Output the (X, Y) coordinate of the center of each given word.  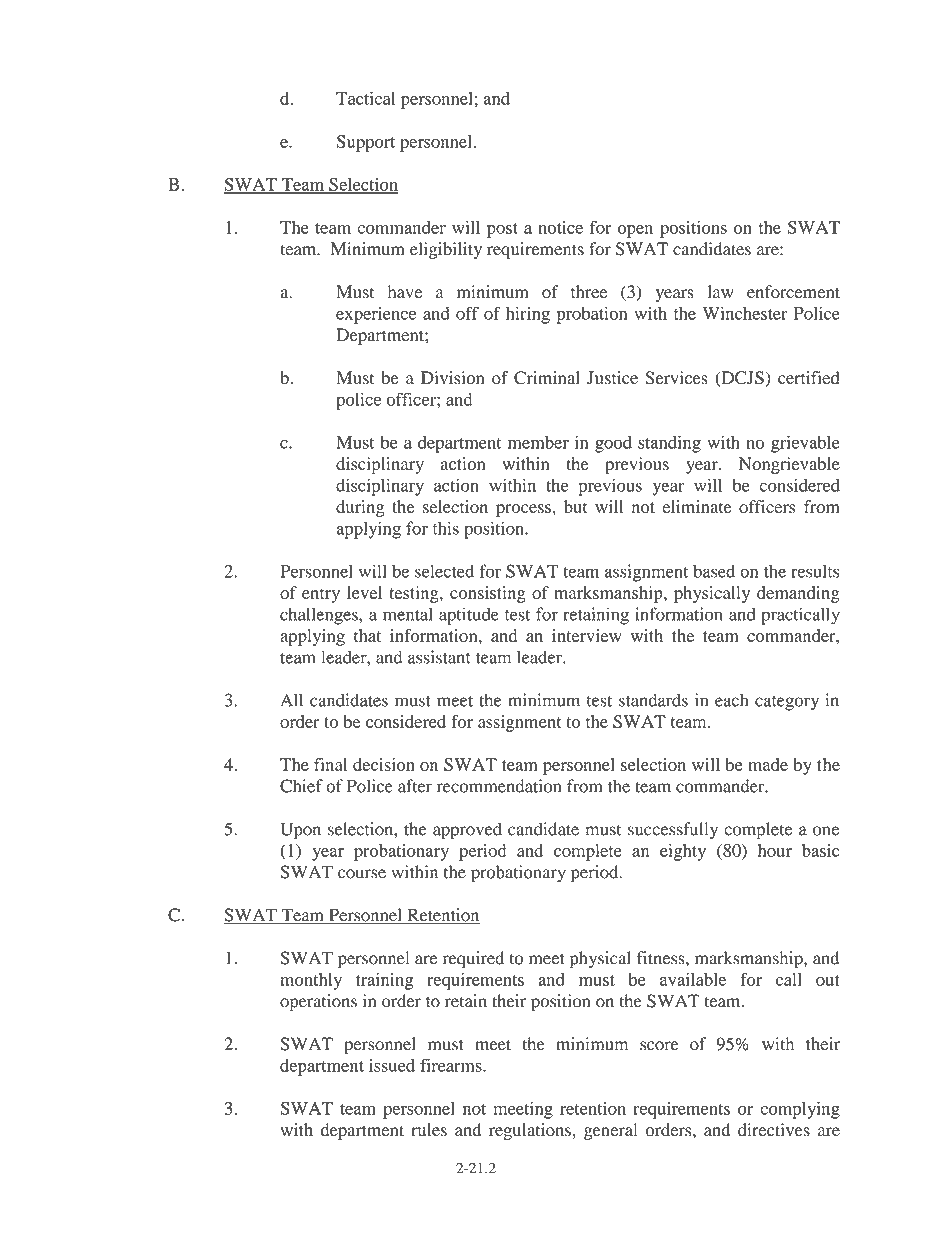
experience (376, 315)
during (360, 508)
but (576, 506)
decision (384, 764)
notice (560, 227)
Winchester (745, 313)
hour (775, 850)
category (787, 703)
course (362, 874)
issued (392, 1065)
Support (365, 143)
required (473, 960)
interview (587, 635)
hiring (528, 315)
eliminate (697, 506)
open (635, 231)
